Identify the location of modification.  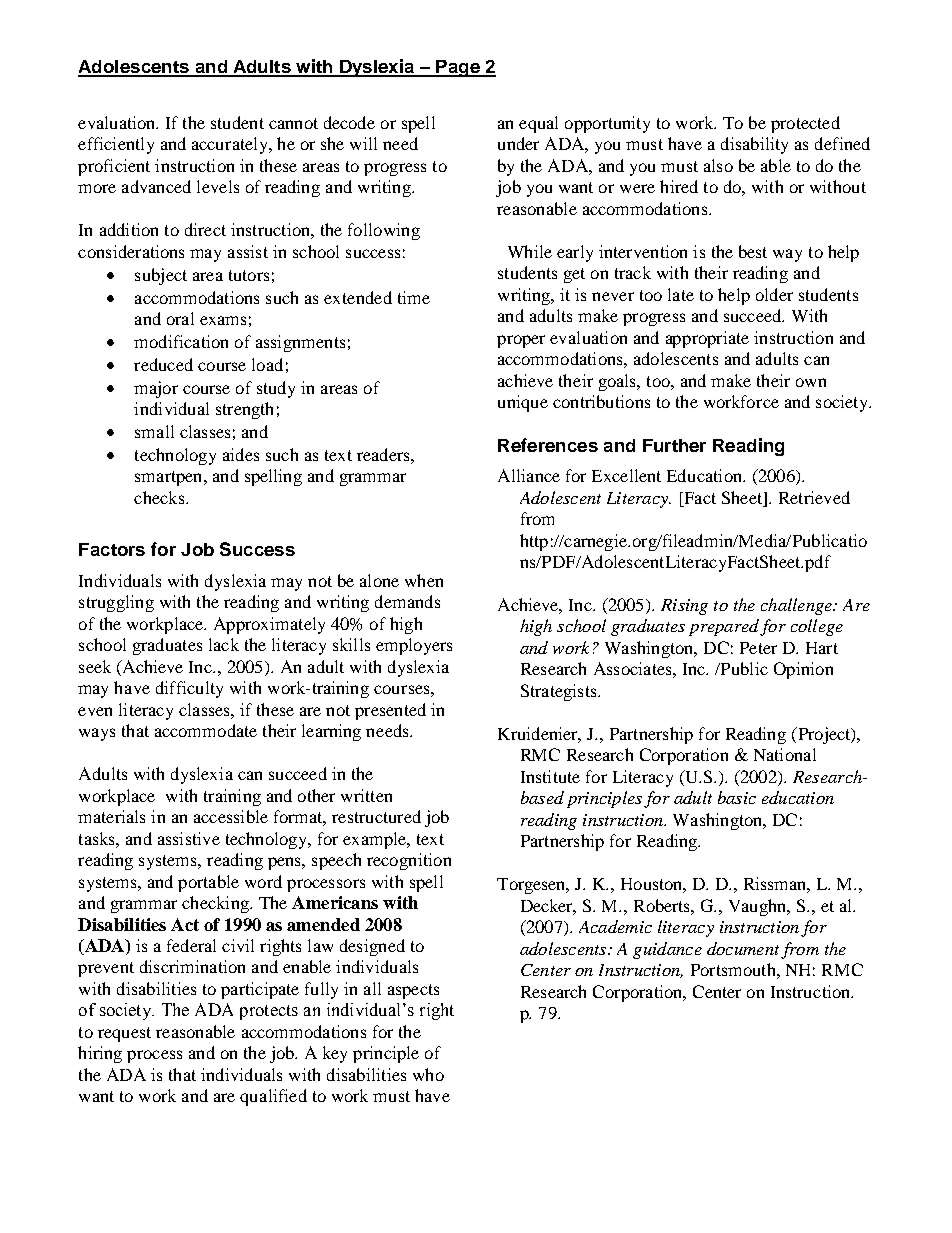
(181, 341).
